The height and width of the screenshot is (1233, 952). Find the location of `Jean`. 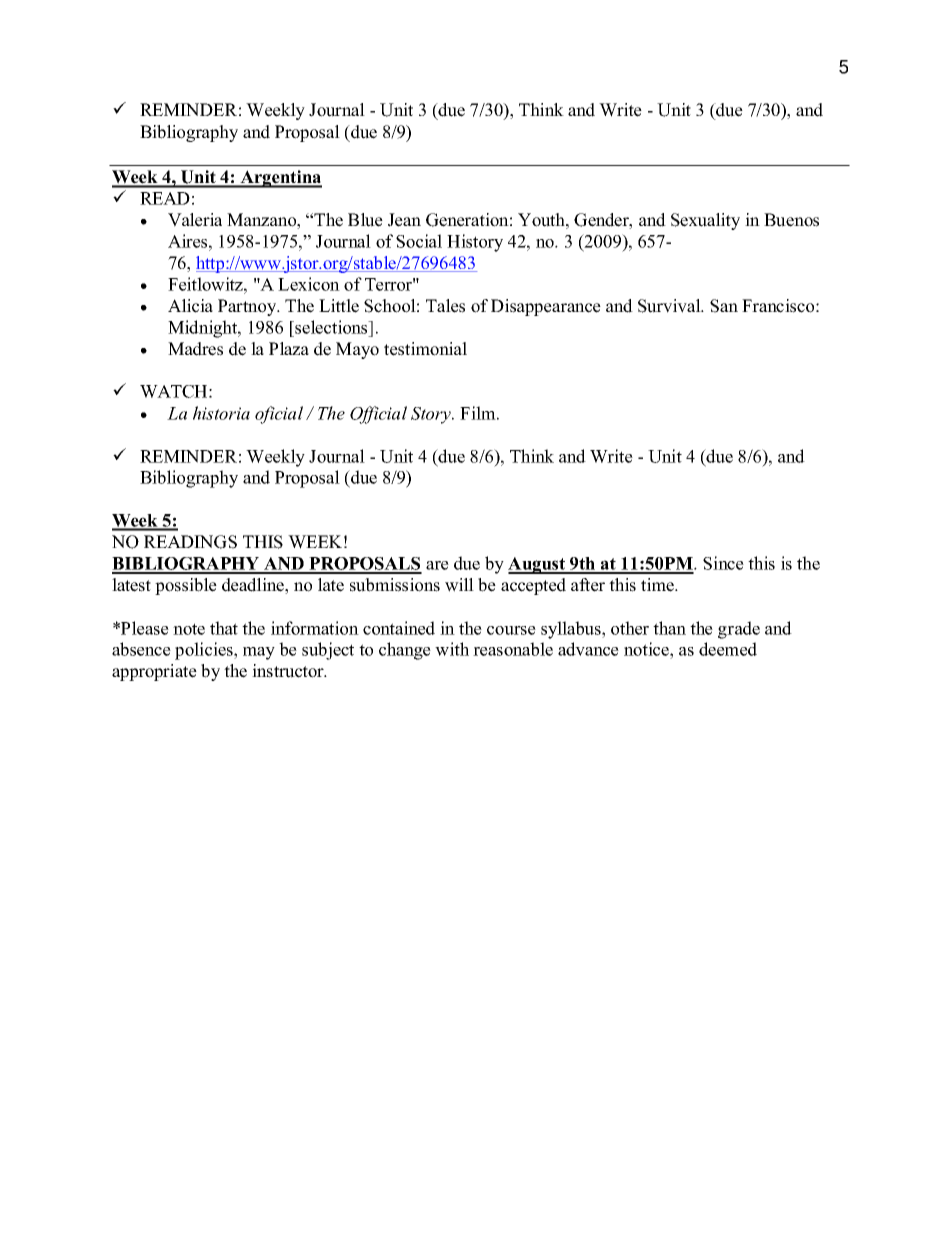

Jean is located at coordinates (404, 220).
